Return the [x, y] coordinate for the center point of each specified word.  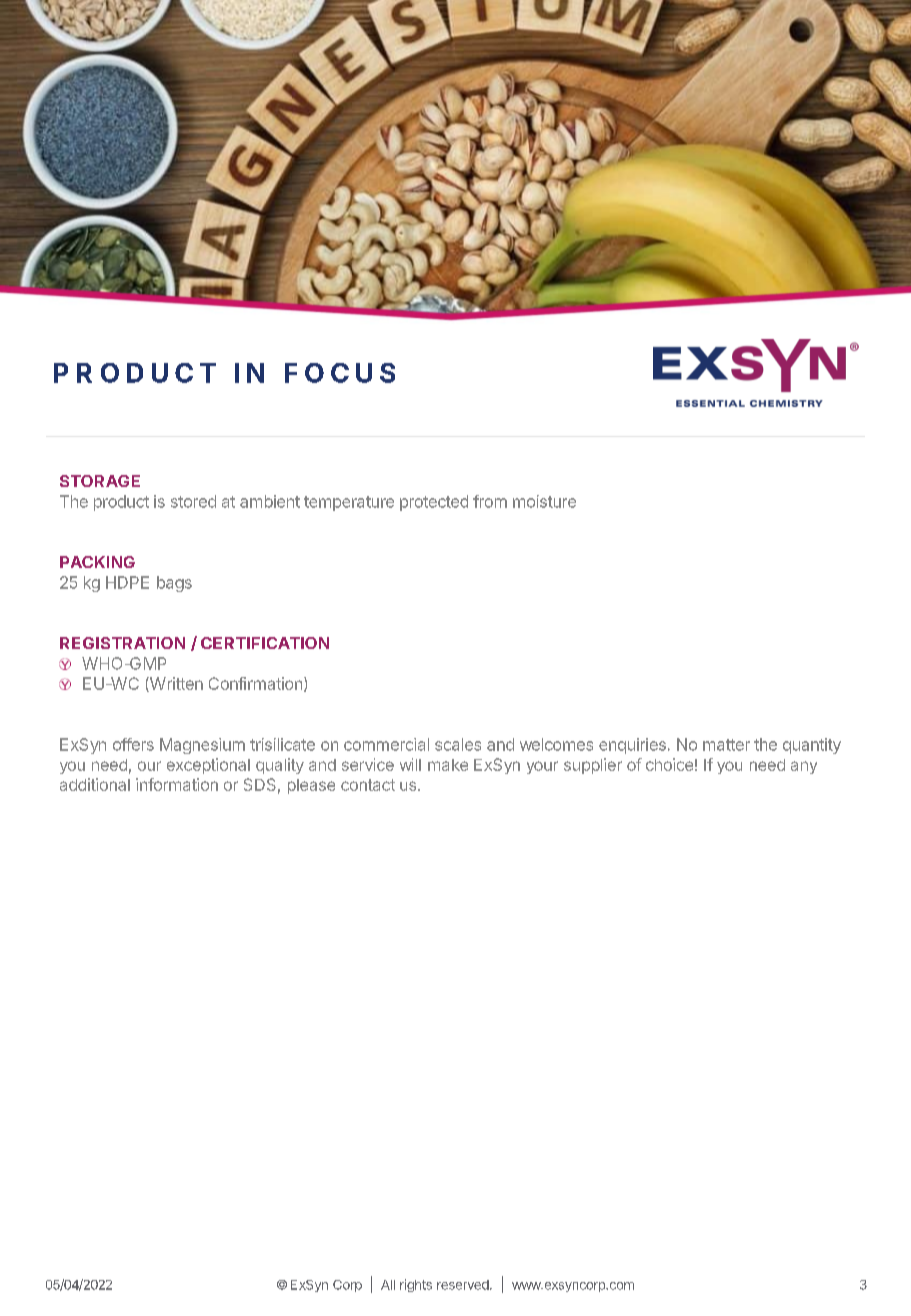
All [388, 1285]
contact [368, 785]
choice [669, 764]
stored [193, 501]
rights [416, 1285]
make [448, 765]
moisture [544, 501]
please [311, 786]
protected [434, 503]
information [177, 784]
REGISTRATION [122, 643]
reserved [463, 1285]
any [804, 767]
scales [458, 744]
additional [95, 784]
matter [726, 745]
